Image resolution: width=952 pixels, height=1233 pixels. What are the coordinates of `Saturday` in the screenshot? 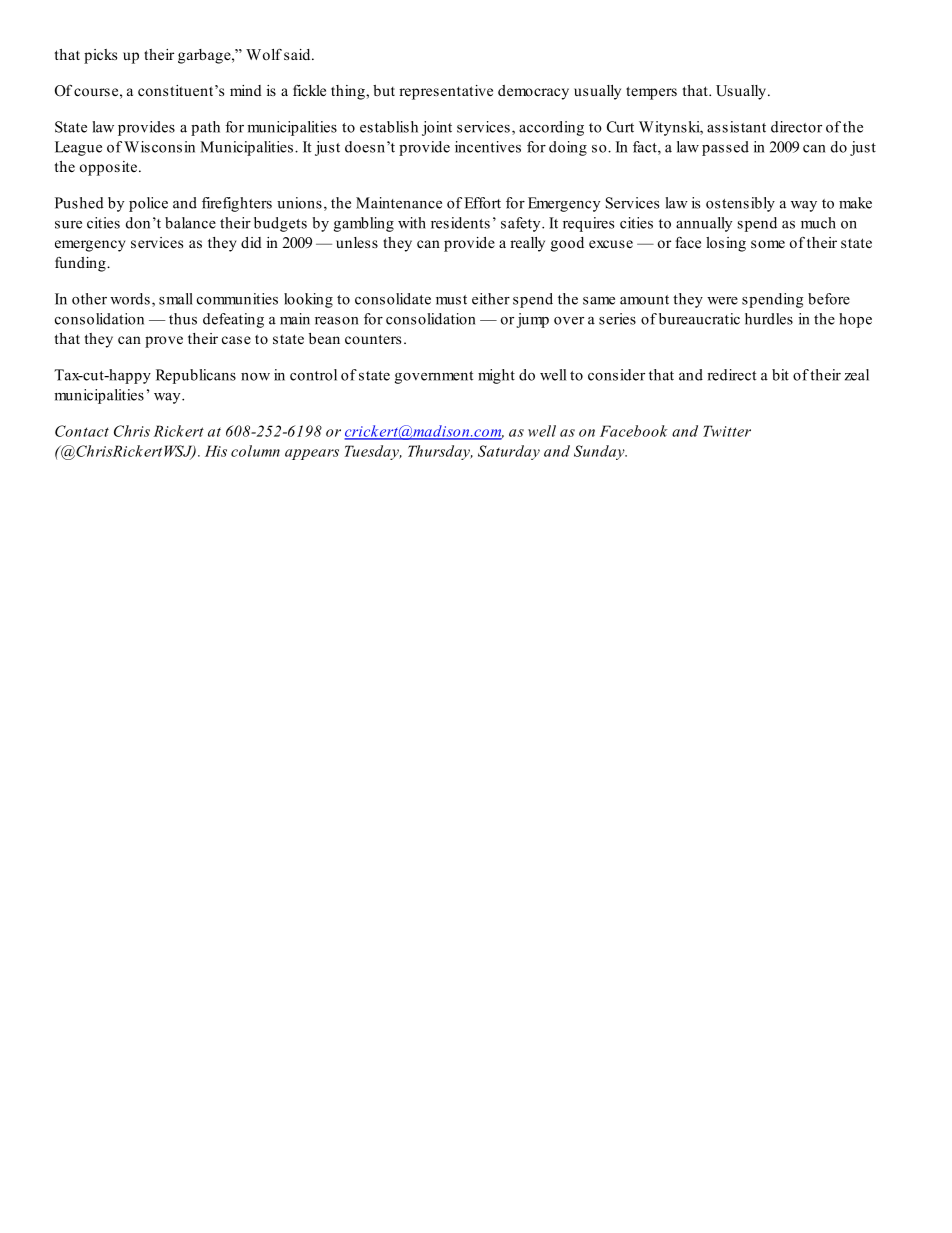 It's located at (509, 452).
